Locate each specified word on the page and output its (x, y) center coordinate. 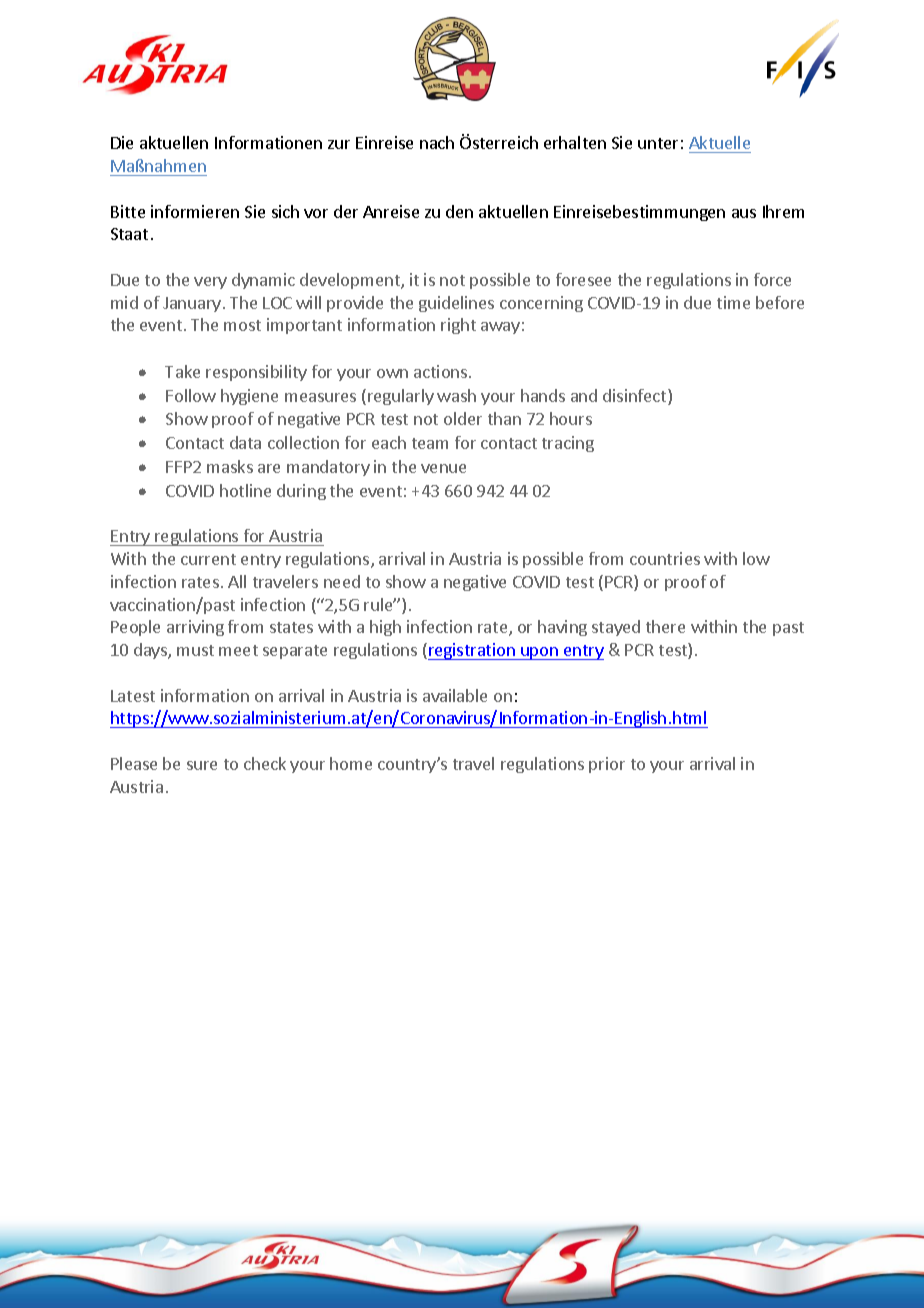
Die (122, 142)
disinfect (636, 397)
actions (442, 371)
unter (658, 143)
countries (665, 558)
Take (182, 371)
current (208, 559)
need (342, 581)
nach (437, 142)
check (265, 763)
